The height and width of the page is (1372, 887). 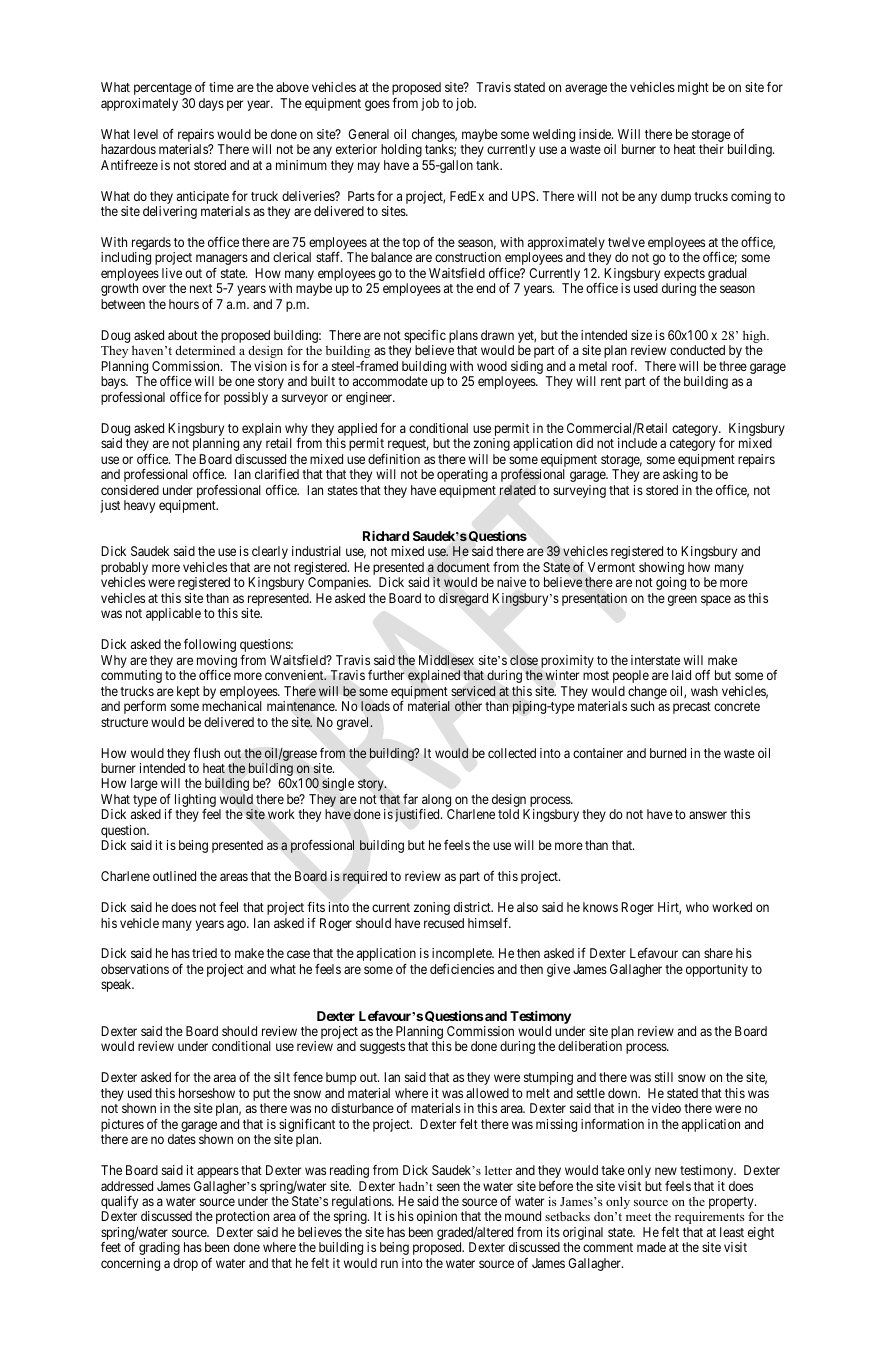 I want to click on days, so click(x=211, y=104).
